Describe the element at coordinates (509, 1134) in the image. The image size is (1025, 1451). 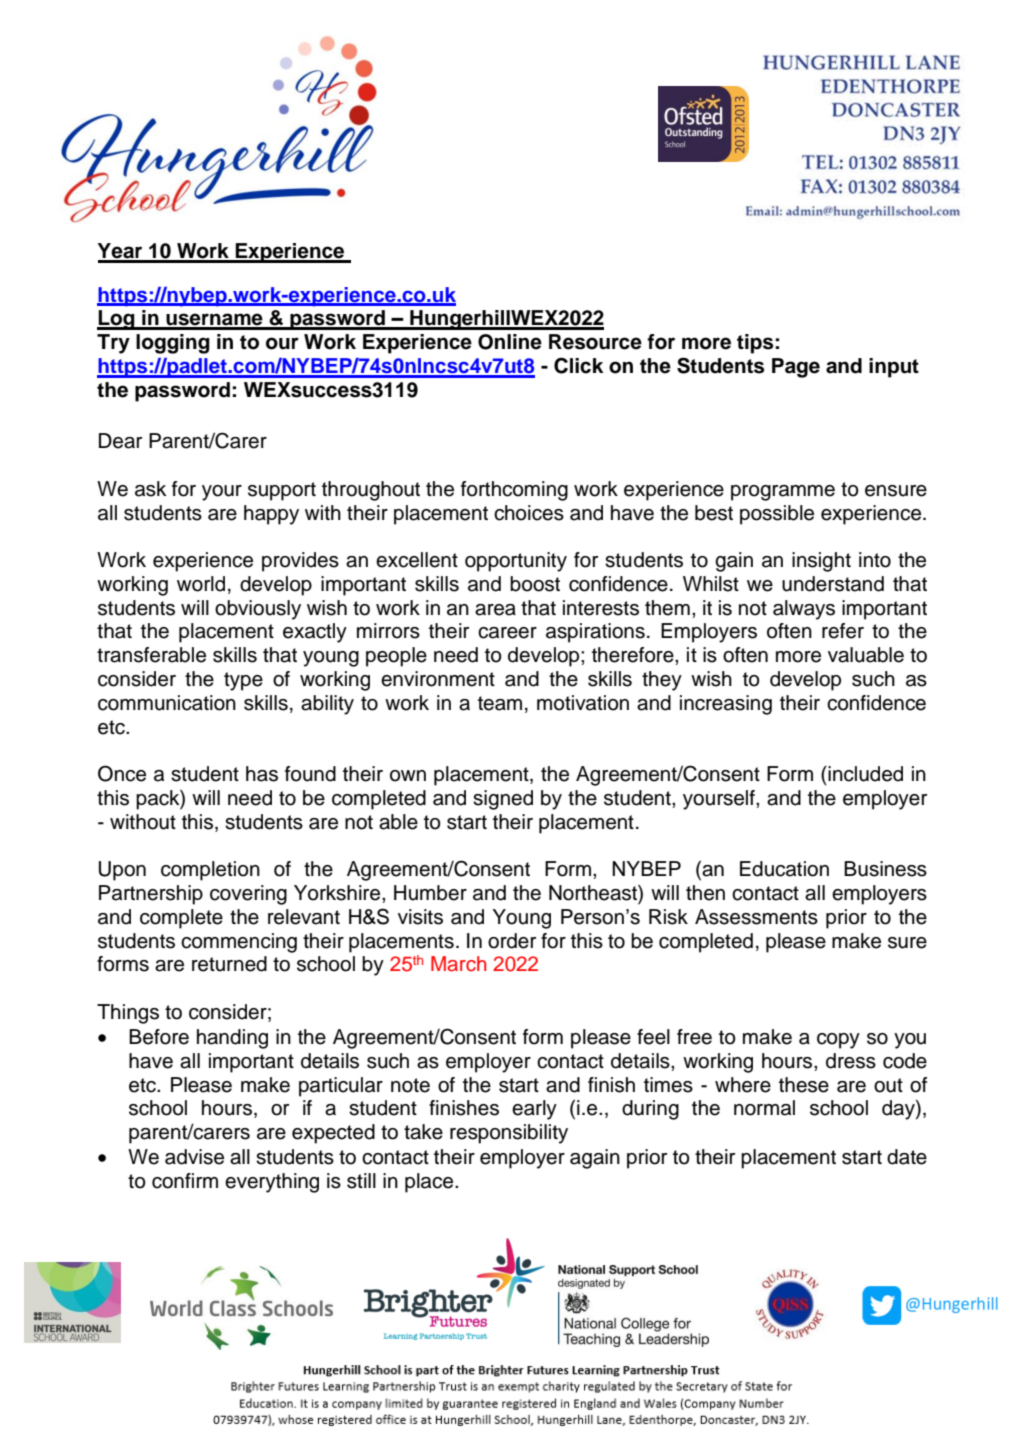
I see `responsibility` at that location.
